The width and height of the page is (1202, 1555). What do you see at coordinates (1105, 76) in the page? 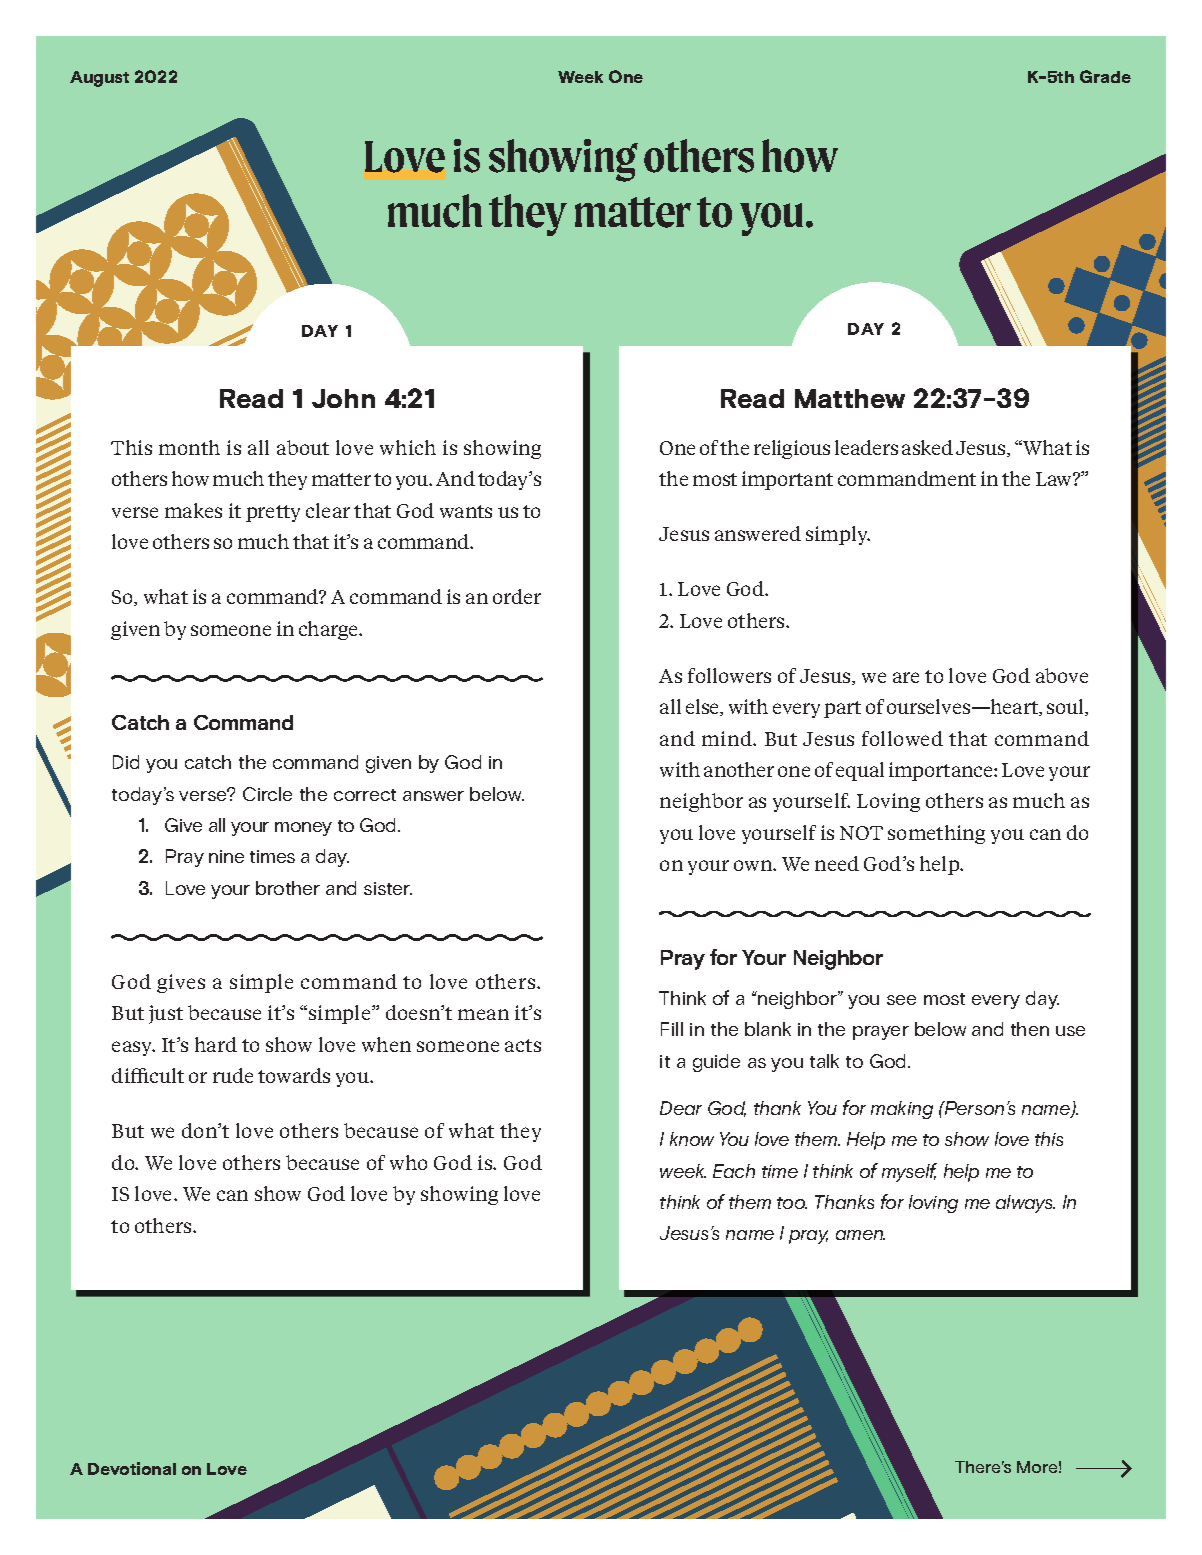
I see `Grade` at bounding box center [1105, 76].
